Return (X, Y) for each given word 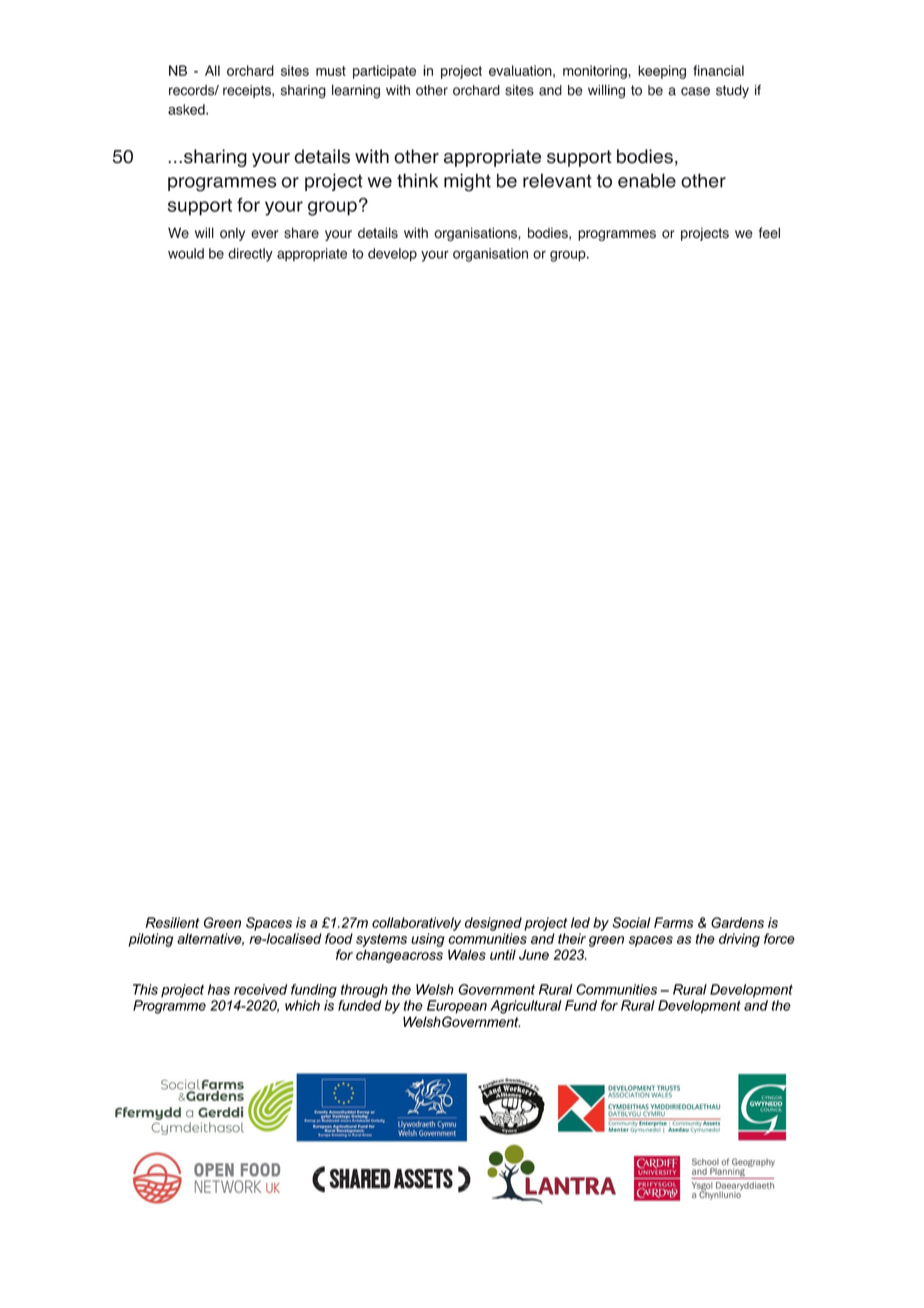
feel (769, 233)
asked (187, 109)
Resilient (173, 922)
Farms (673, 922)
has (219, 989)
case (695, 91)
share (301, 233)
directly (250, 255)
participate (384, 72)
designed (493, 924)
